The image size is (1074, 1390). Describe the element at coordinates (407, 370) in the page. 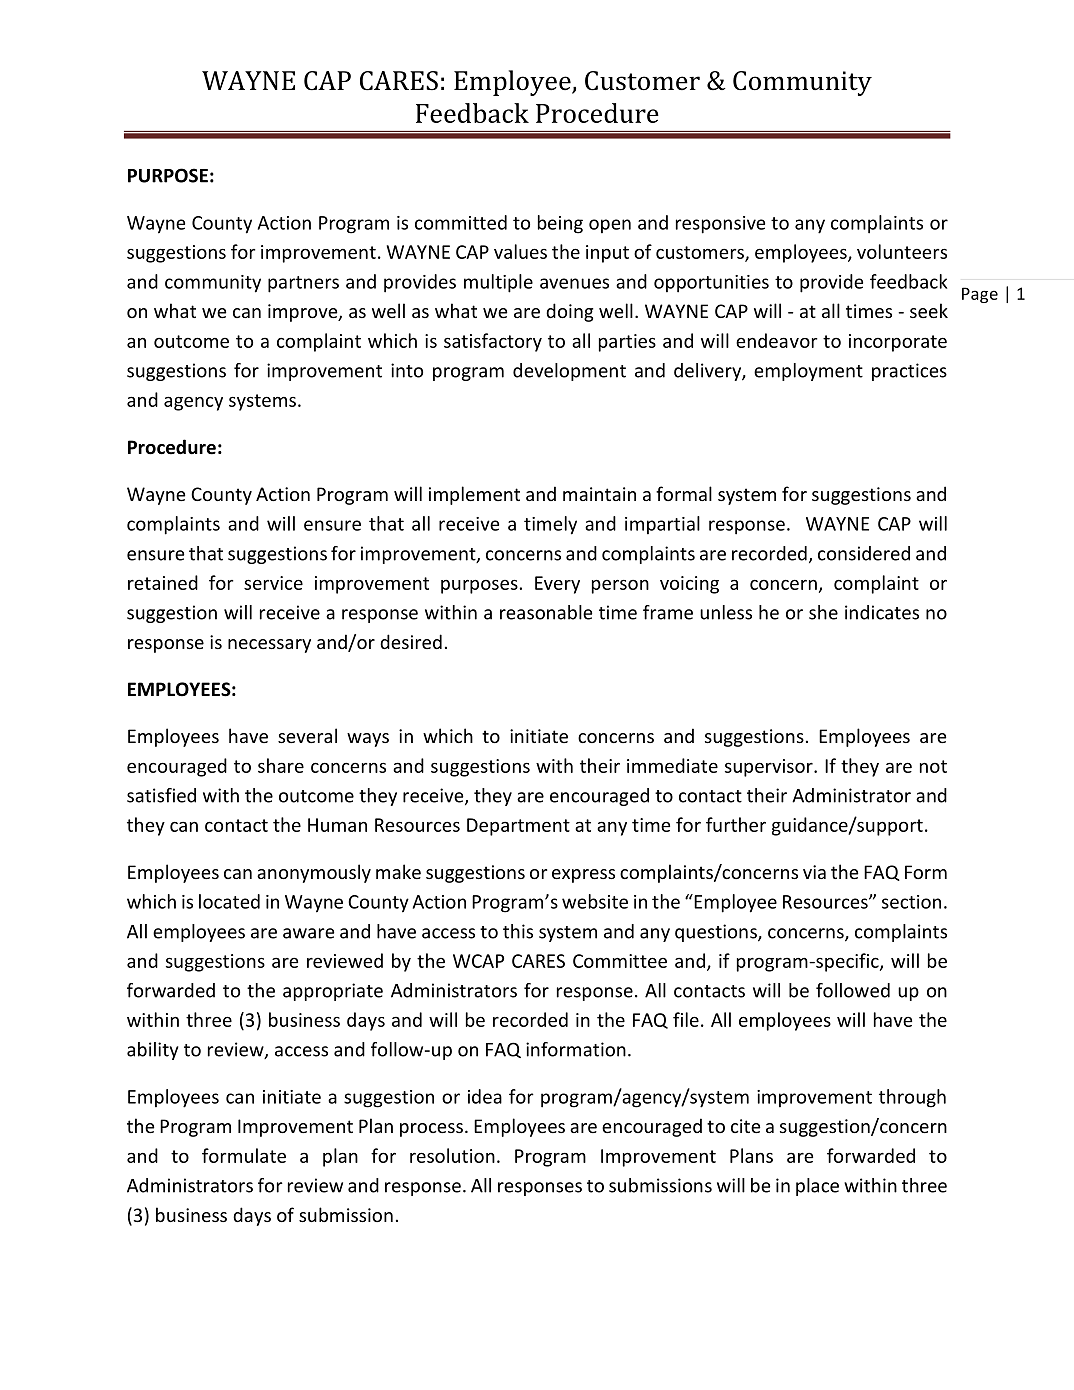

I see `into` at that location.
